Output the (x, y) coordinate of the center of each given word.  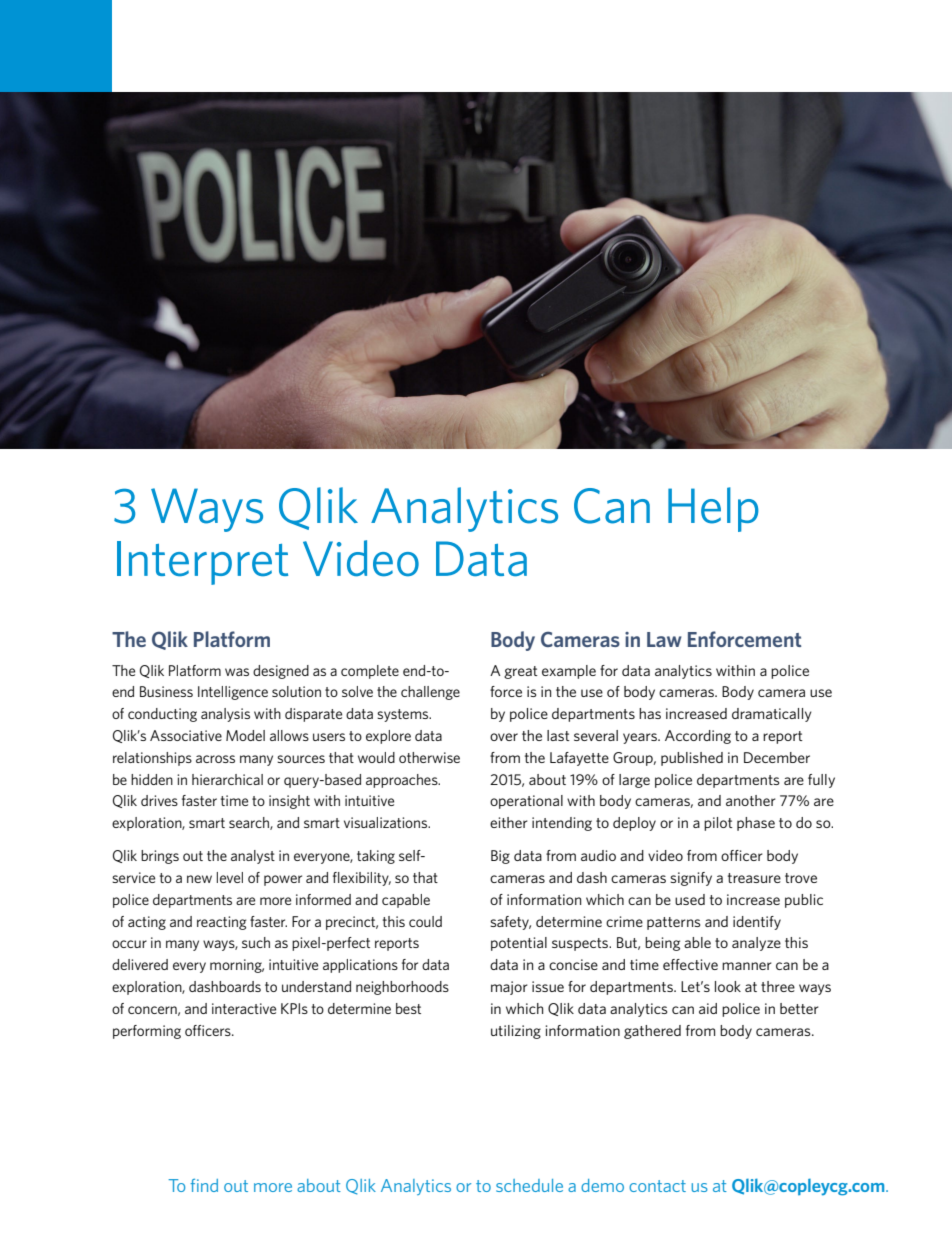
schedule (529, 1185)
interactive (244, 1008)
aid (708, 1008)
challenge (430, 693)
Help (713, 509)
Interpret (202, 563)
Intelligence (233, 693)
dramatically (772, 715)
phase (756, 824)
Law (664, 639)
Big (500, 857)
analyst (253, 857)
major (509, 988)
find (204, 1185)
